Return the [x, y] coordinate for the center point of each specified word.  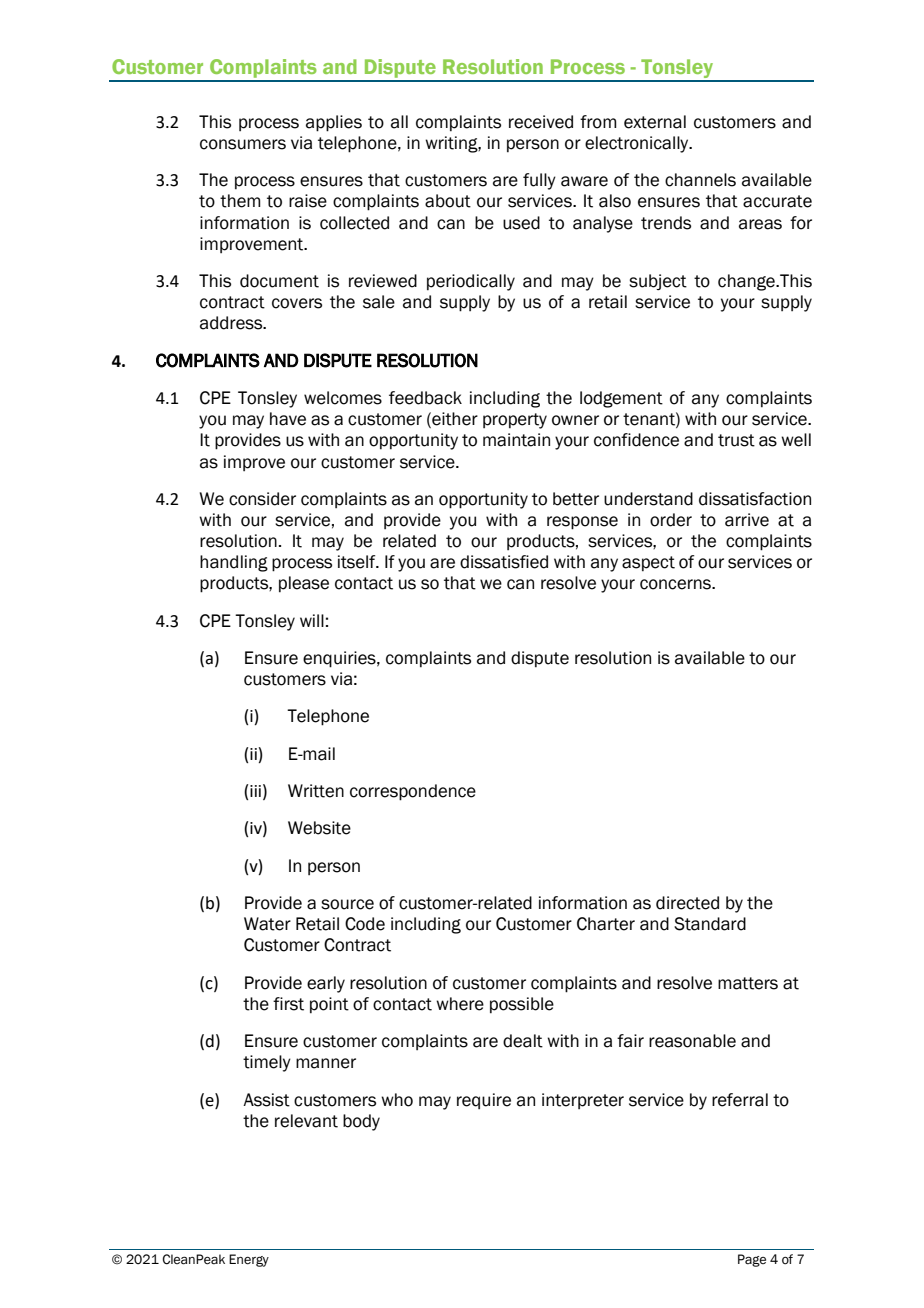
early [326, 984]
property [515, 421]
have [288, 419]
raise [308, 201]
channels [700, 180]
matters [748, 983]
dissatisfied [504, 562]
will [312, 620]
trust [736, 440]
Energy [249, 1260]
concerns [676, 584]
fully [539, 181]
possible [522, 1005]
